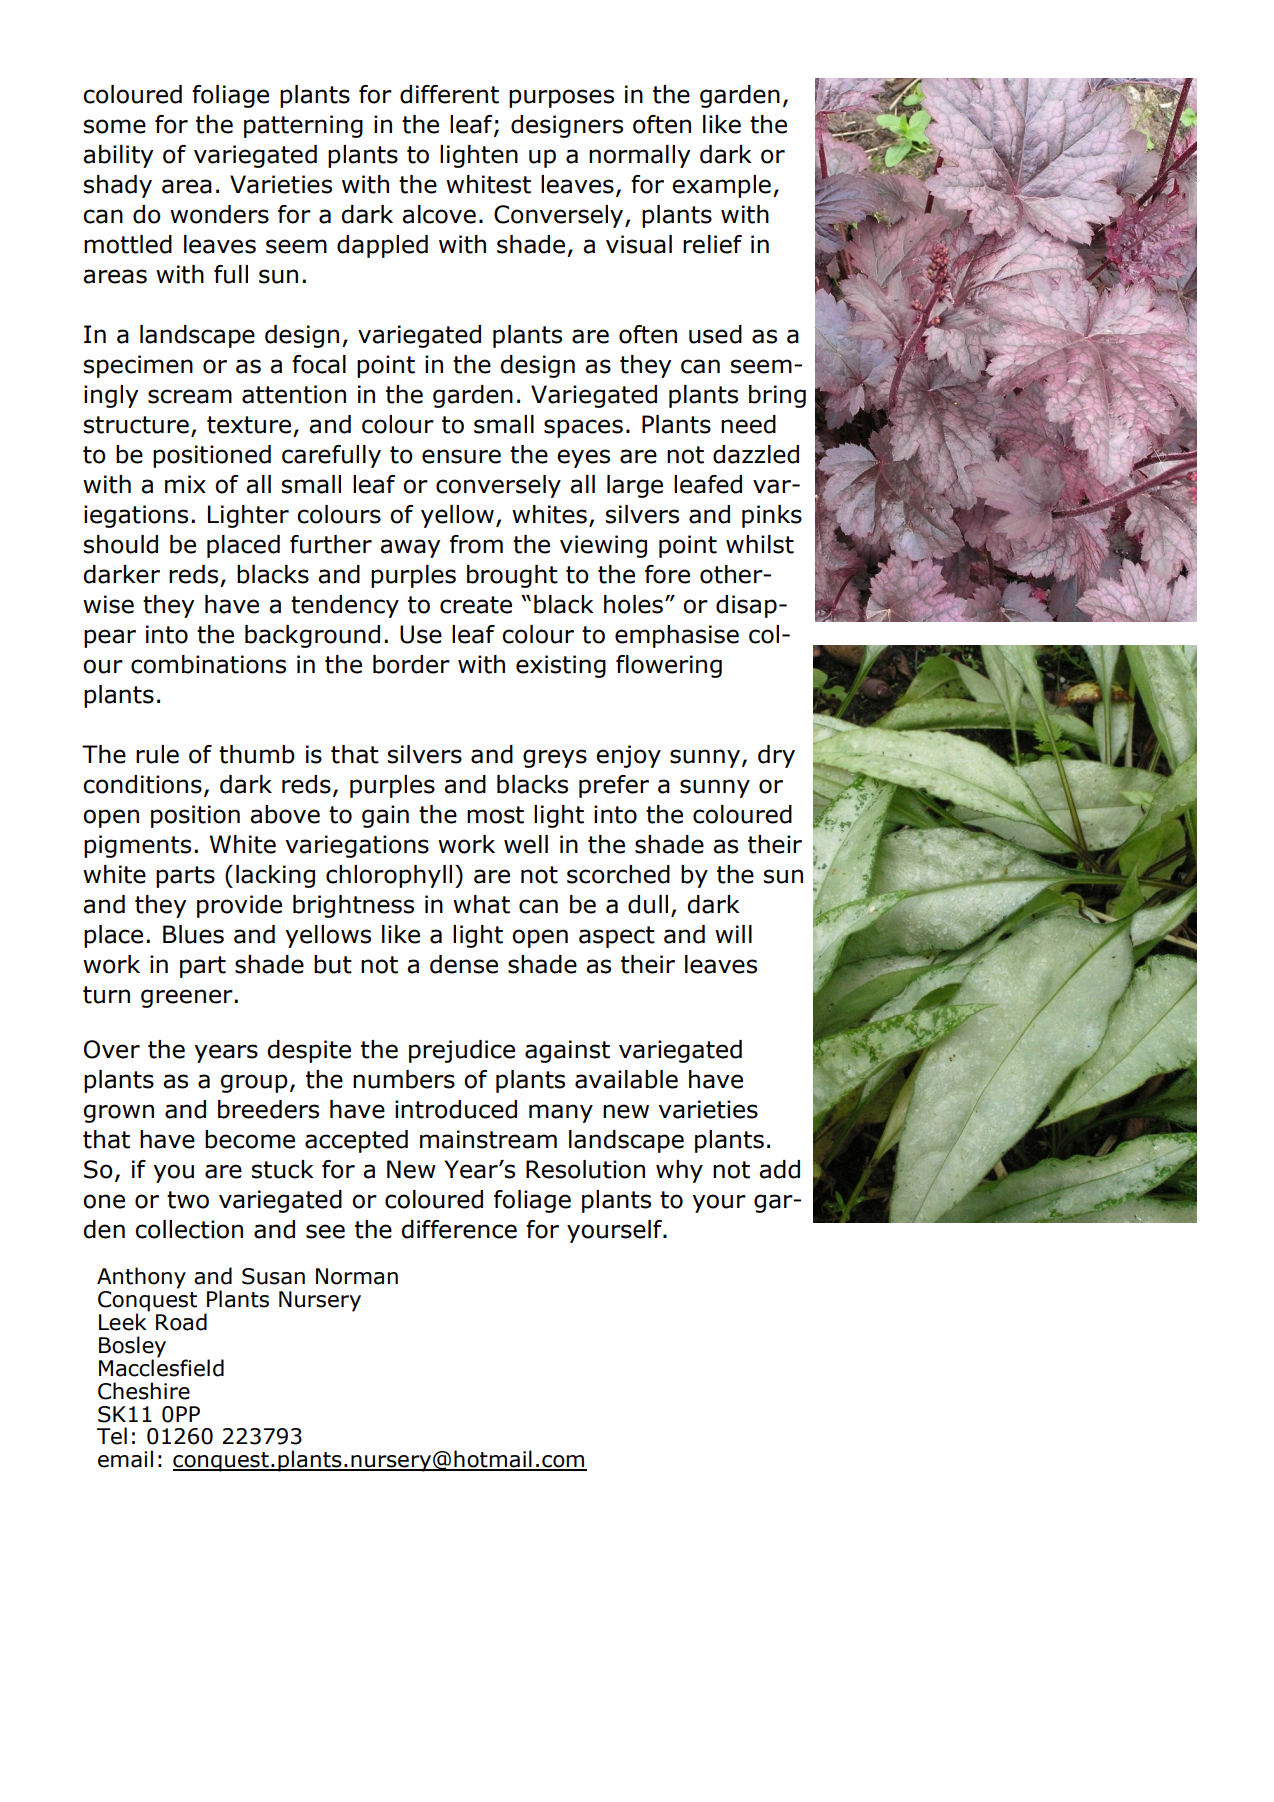  I want to click on Cheshire, so click(144, 1391).
